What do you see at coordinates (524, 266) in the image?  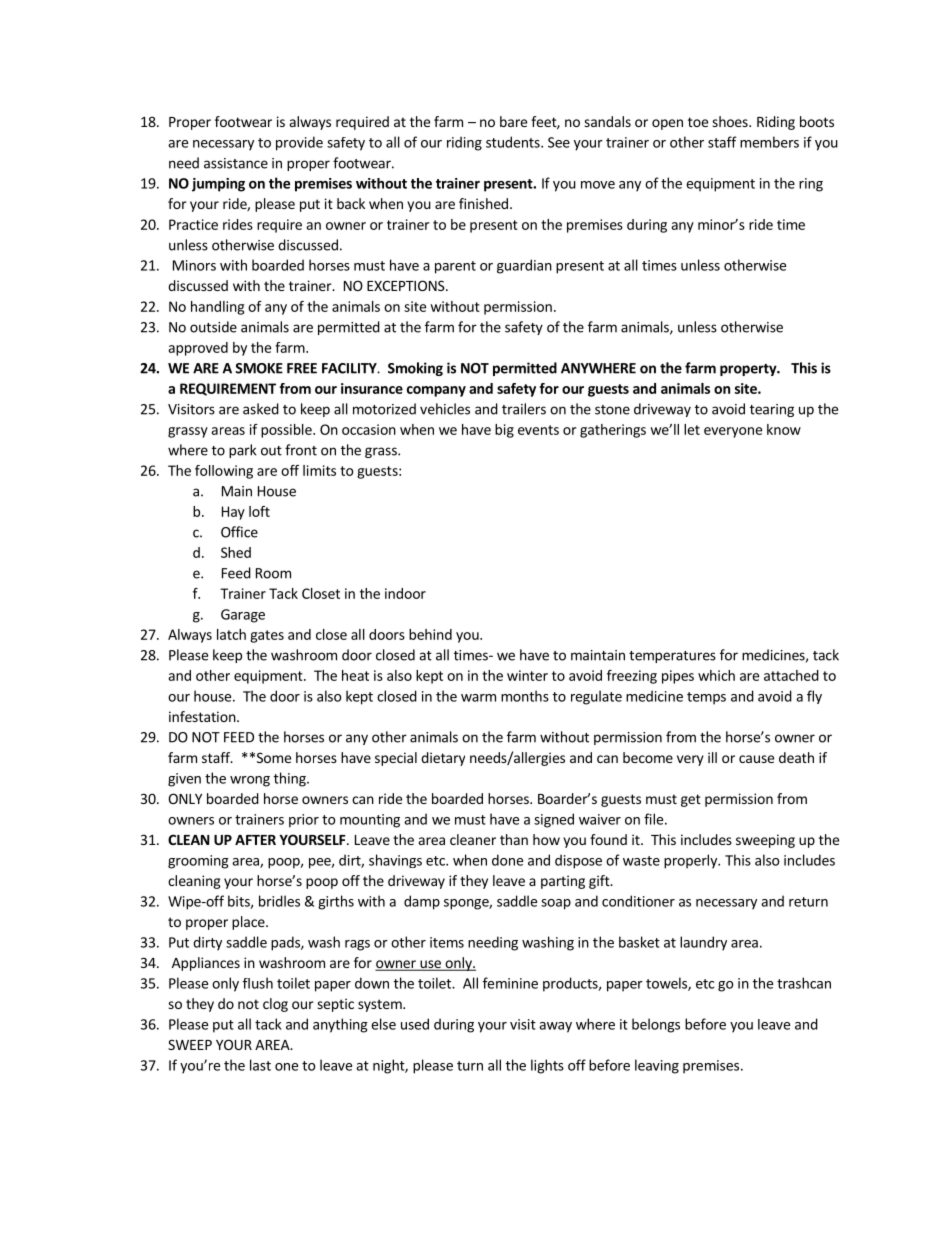 I see `guardian` at bounding box center [524, 266].
